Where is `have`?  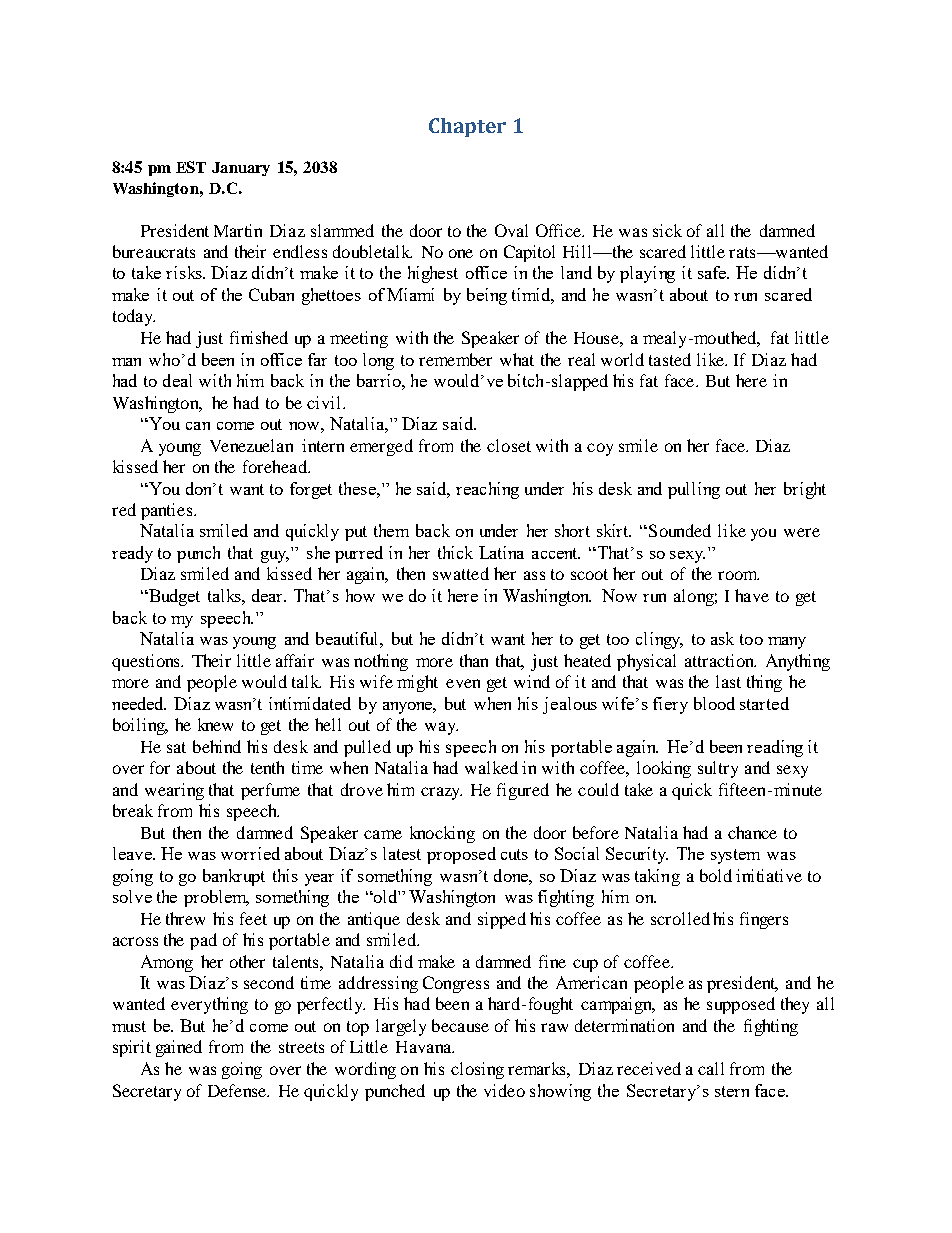
have is located at coordinates (752, 595).
